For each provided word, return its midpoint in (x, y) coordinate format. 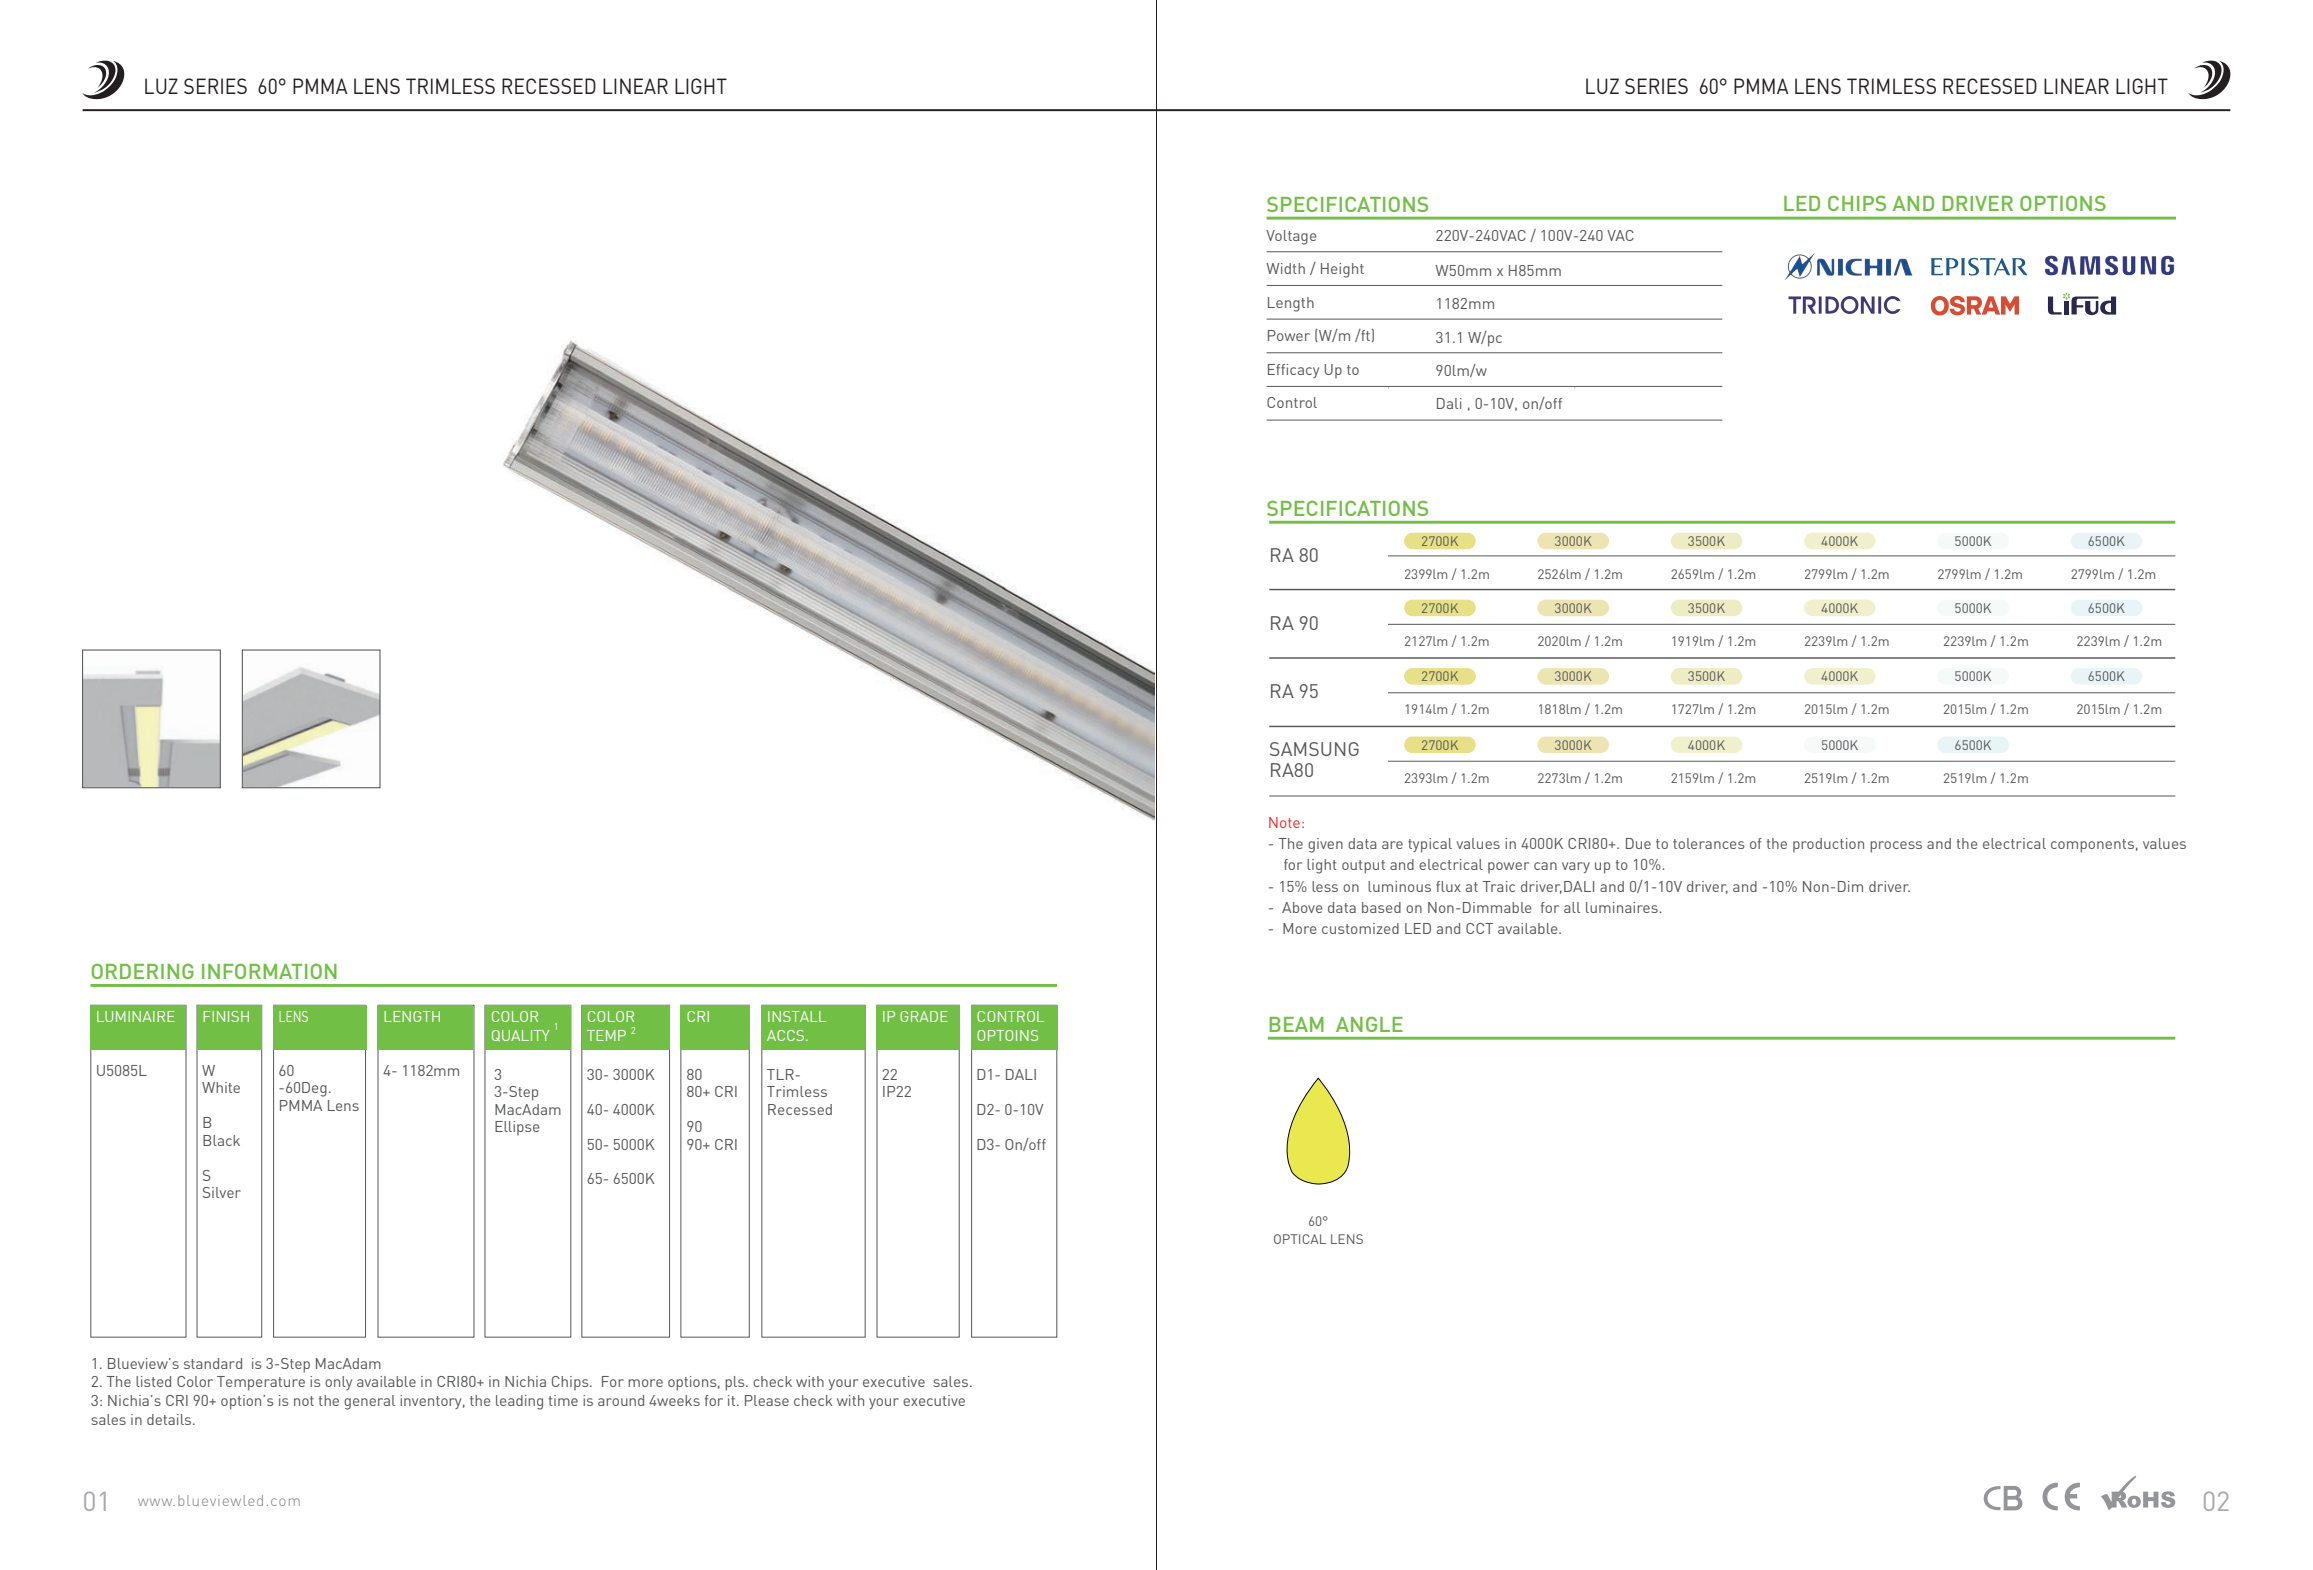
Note (1284, 822)
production (1828, 845)
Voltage (1291, 237)
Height (1342, 270)
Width (1285, 268)
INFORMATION (269, 971)
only (338, 1383)
